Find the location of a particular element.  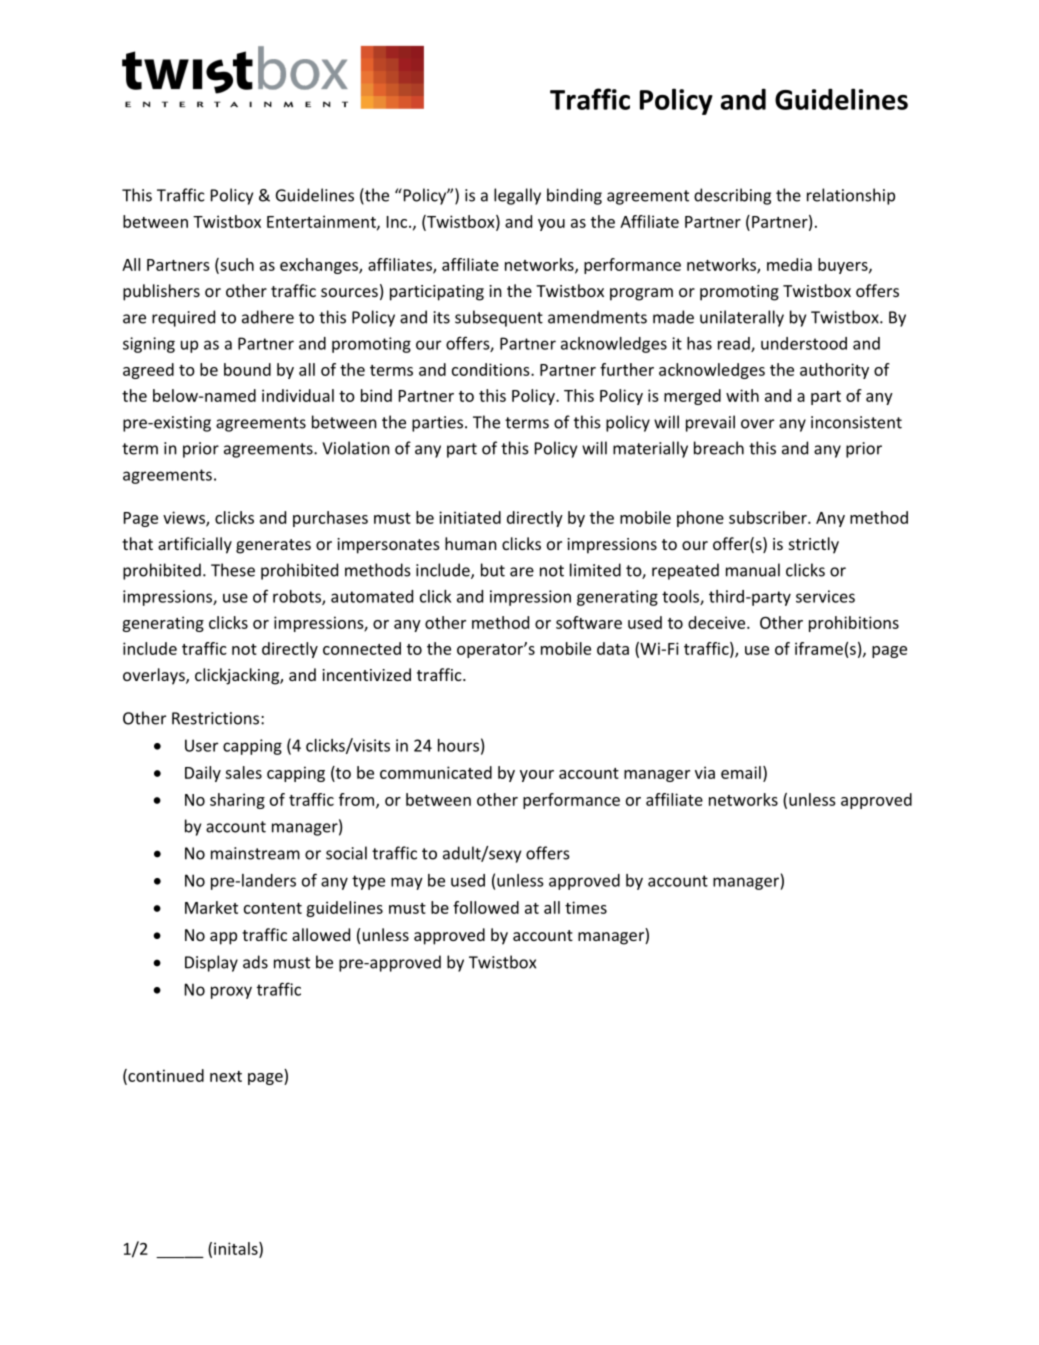

sales is located at coordinates (243, 772).
